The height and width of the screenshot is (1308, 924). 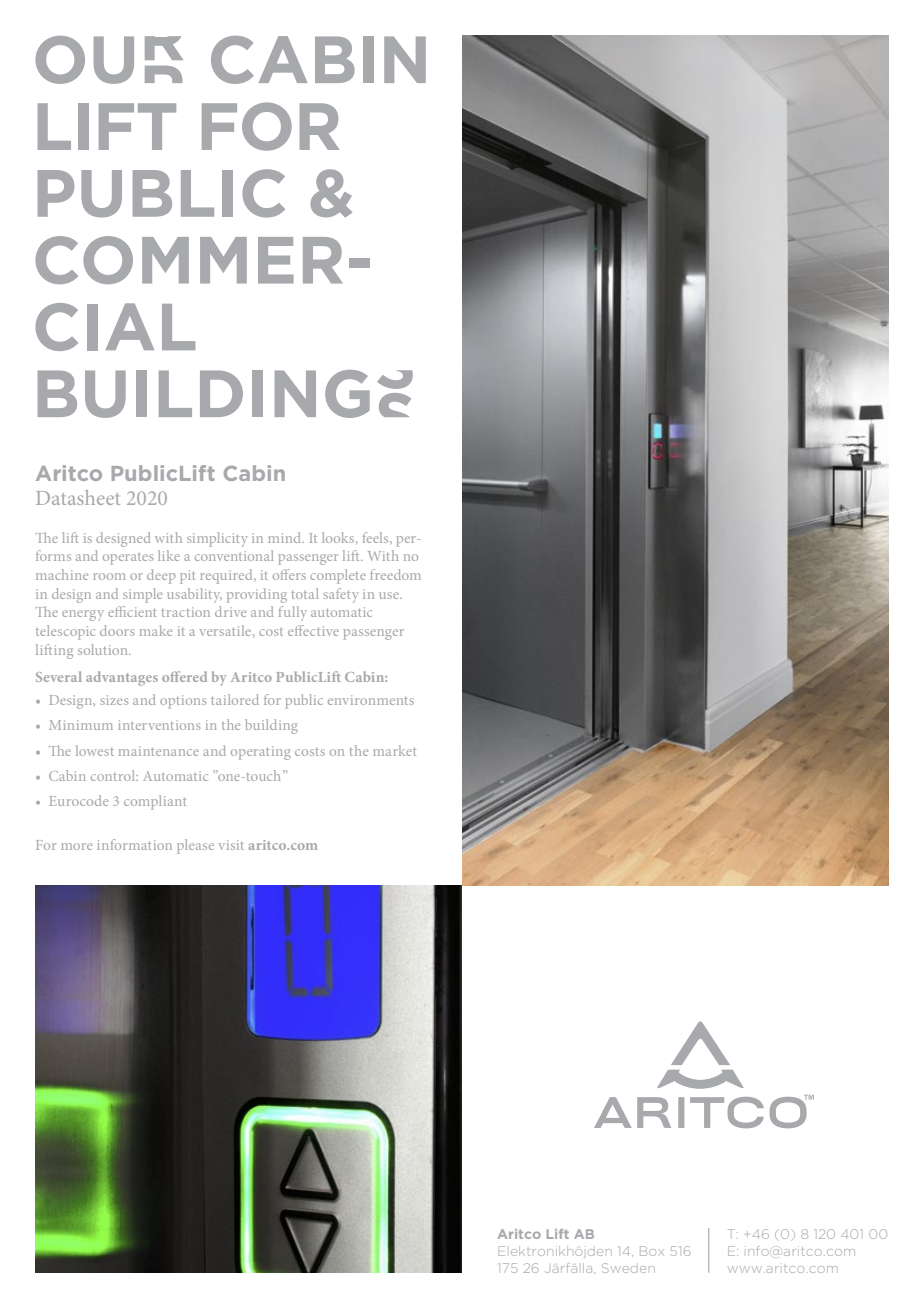 I want to click on OUR, so click(x=109, y=60).
